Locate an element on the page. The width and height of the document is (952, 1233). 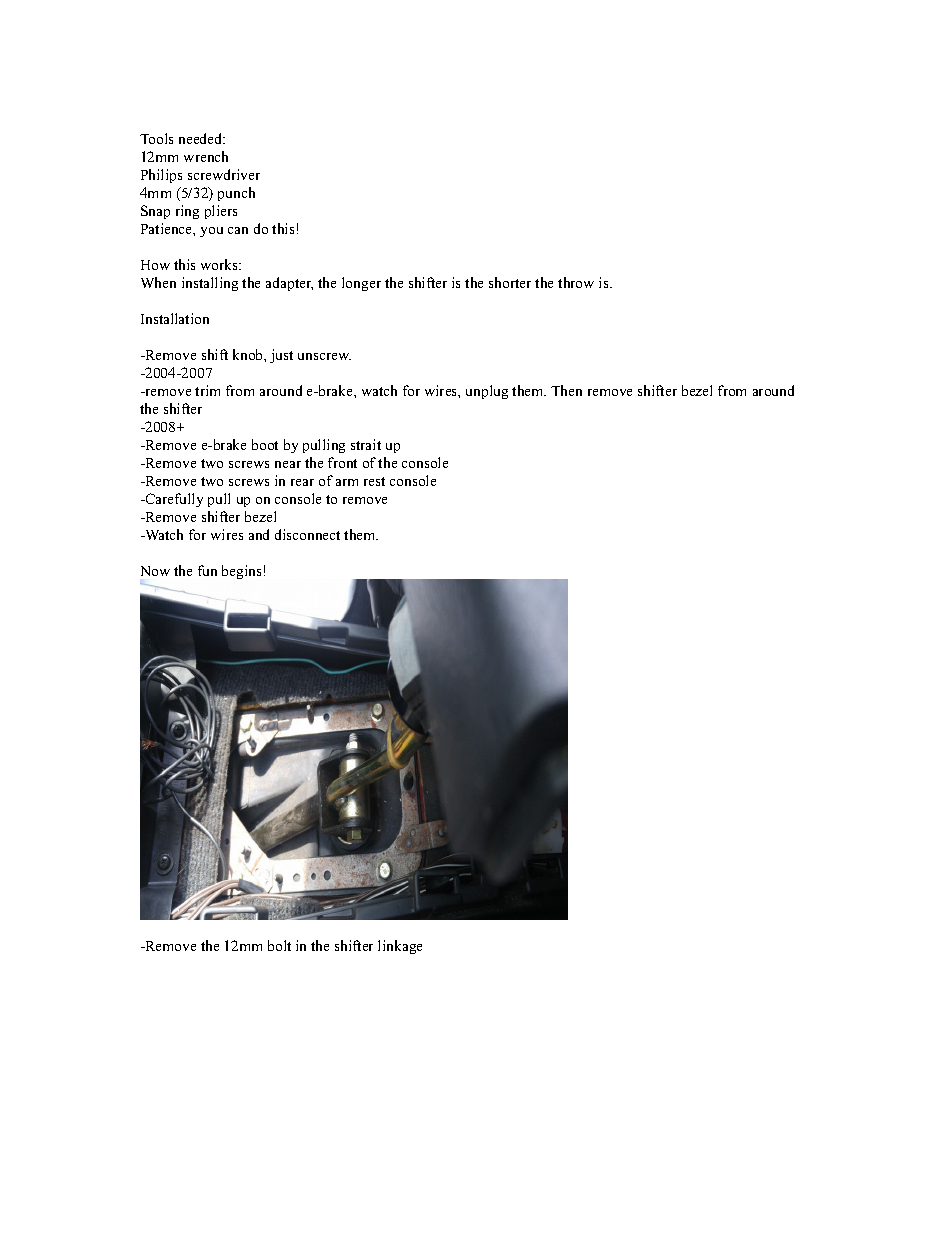
rest is located at coordinates (374, 481).
